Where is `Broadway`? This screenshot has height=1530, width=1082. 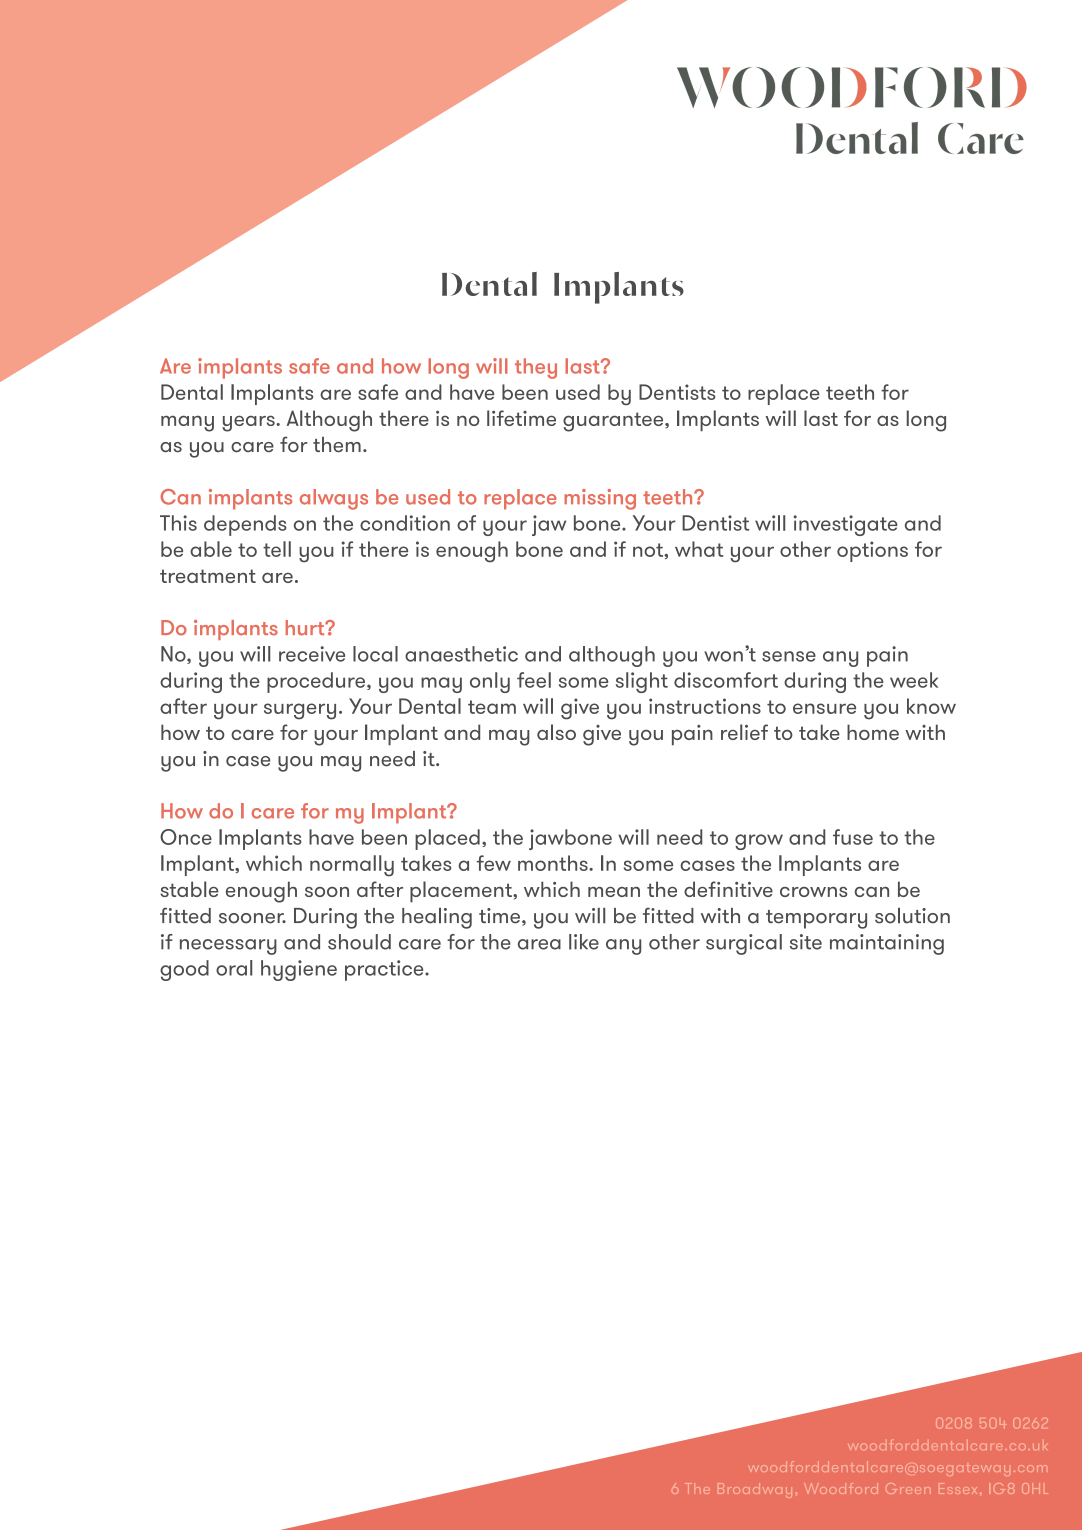 Broadway is located at coordinates (755, 1490).
